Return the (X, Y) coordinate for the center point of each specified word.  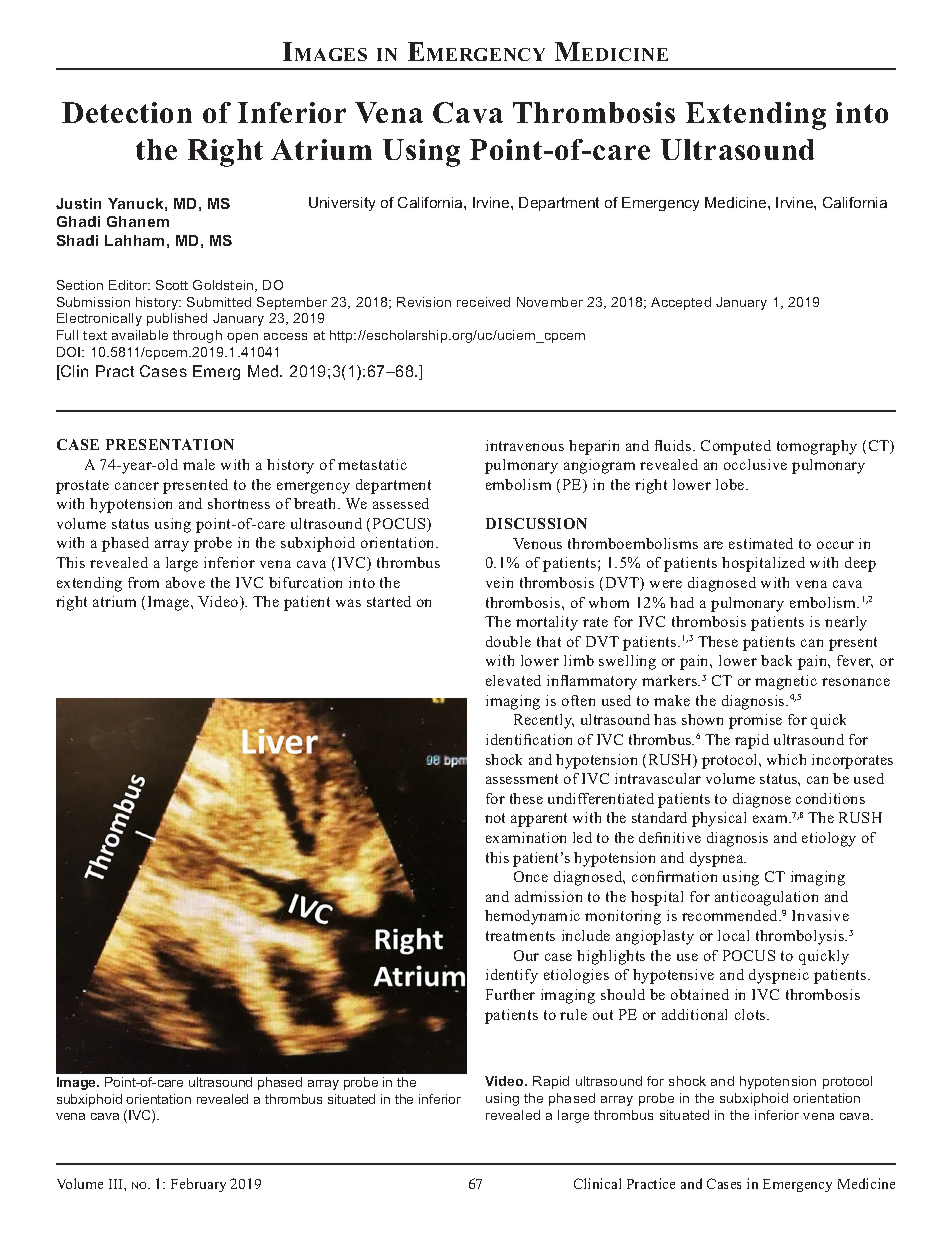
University (342, 204)
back (776, 660)
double (508, 641)
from (143, 582)
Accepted (681, 303)
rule (573, 1014)
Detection (127, 112)
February (198, 1185)
